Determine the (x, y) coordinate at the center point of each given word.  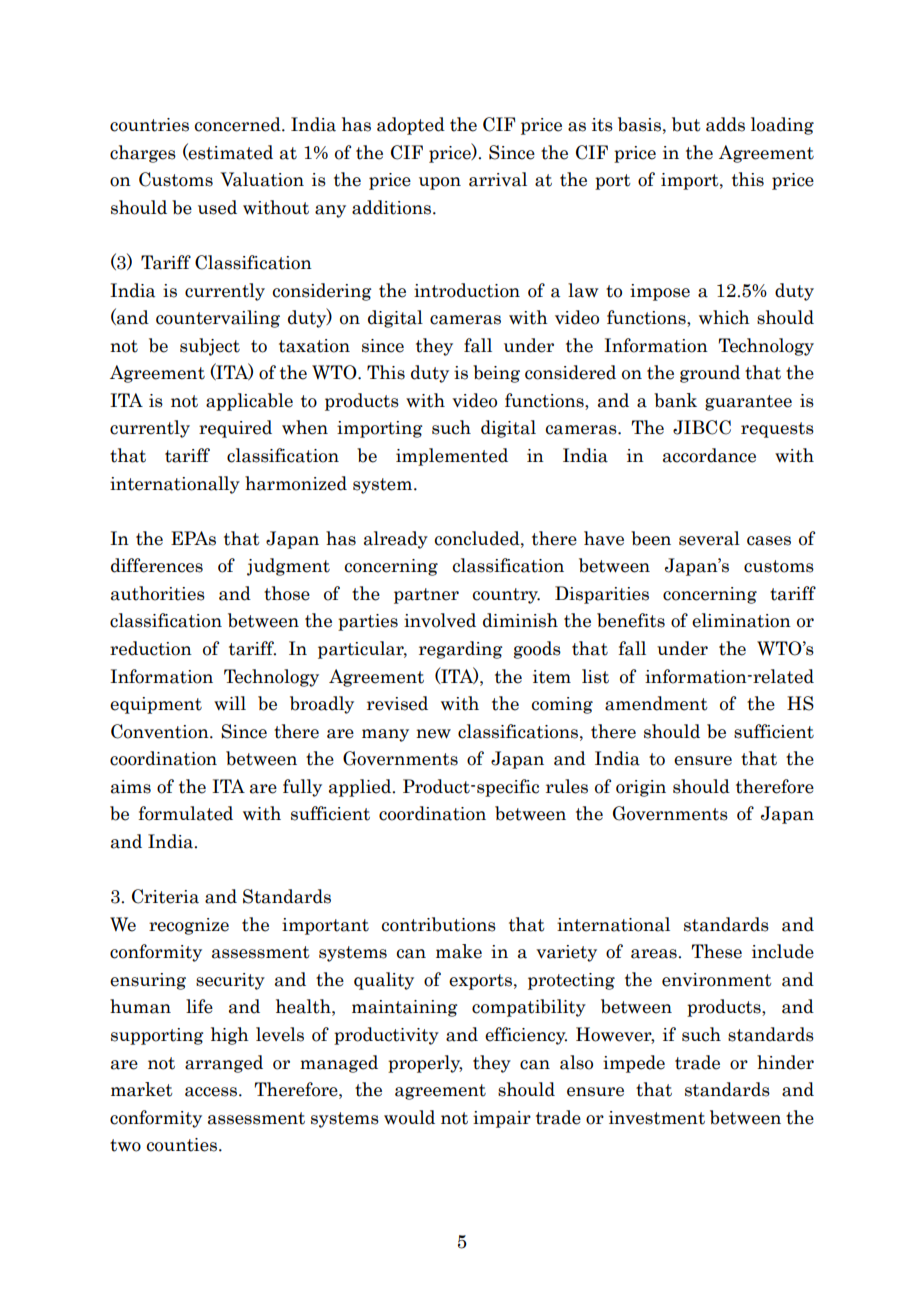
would (409, 1117)
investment (657, 1118)
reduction (151, 648)
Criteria (165, 896)
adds (725, 124)
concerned (239, 124)
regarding (461, 650)
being (496, 374)
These (716, 951)
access (212, 1092)
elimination (741, 620)
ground (710, 374)
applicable (249, 402)
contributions (439, 924)
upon (440, 183)
